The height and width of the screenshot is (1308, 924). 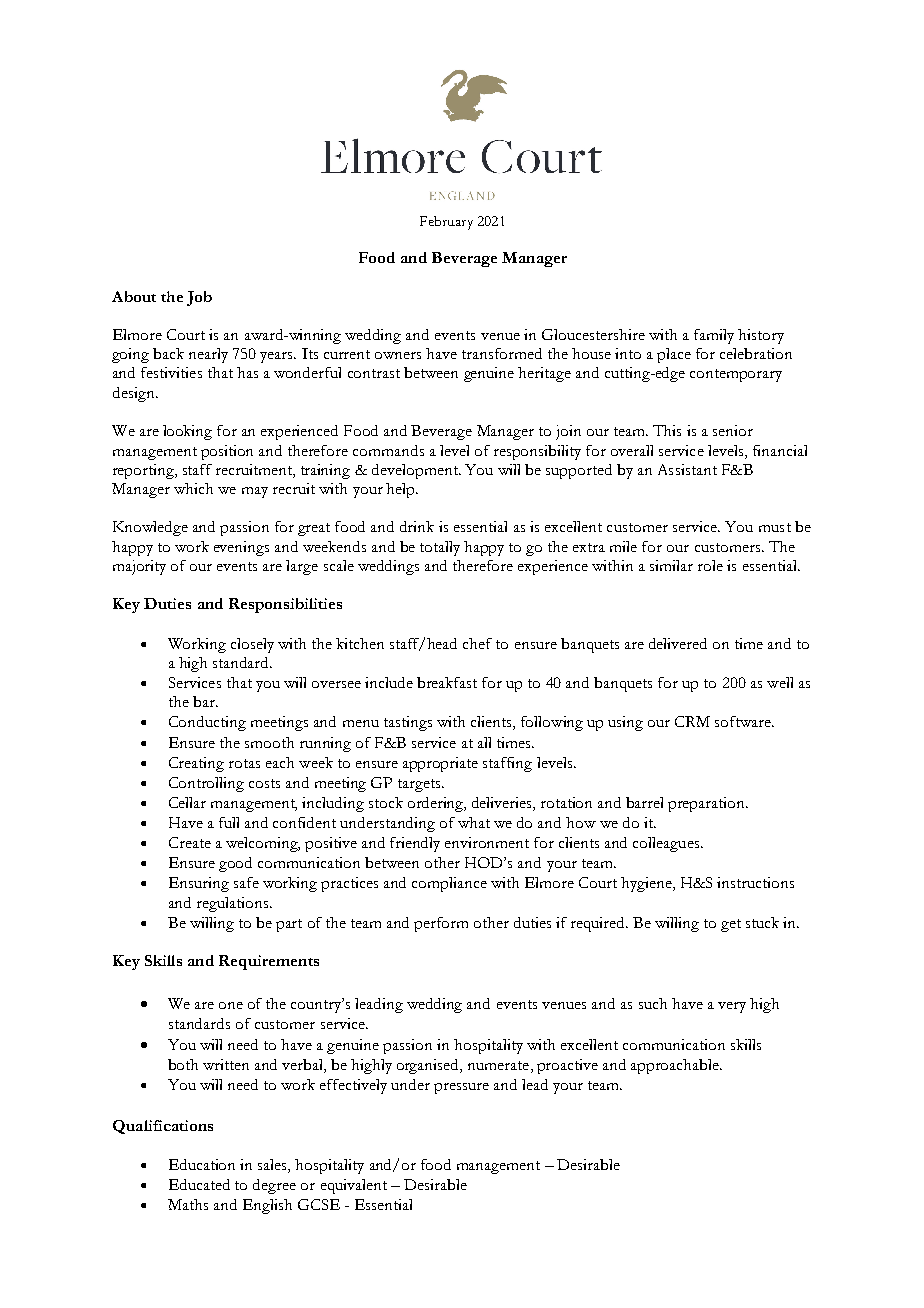 What do you see at coordinates (447, 682) in the screenshot?
I see `breakfast` at bounding box center [447, 682].
